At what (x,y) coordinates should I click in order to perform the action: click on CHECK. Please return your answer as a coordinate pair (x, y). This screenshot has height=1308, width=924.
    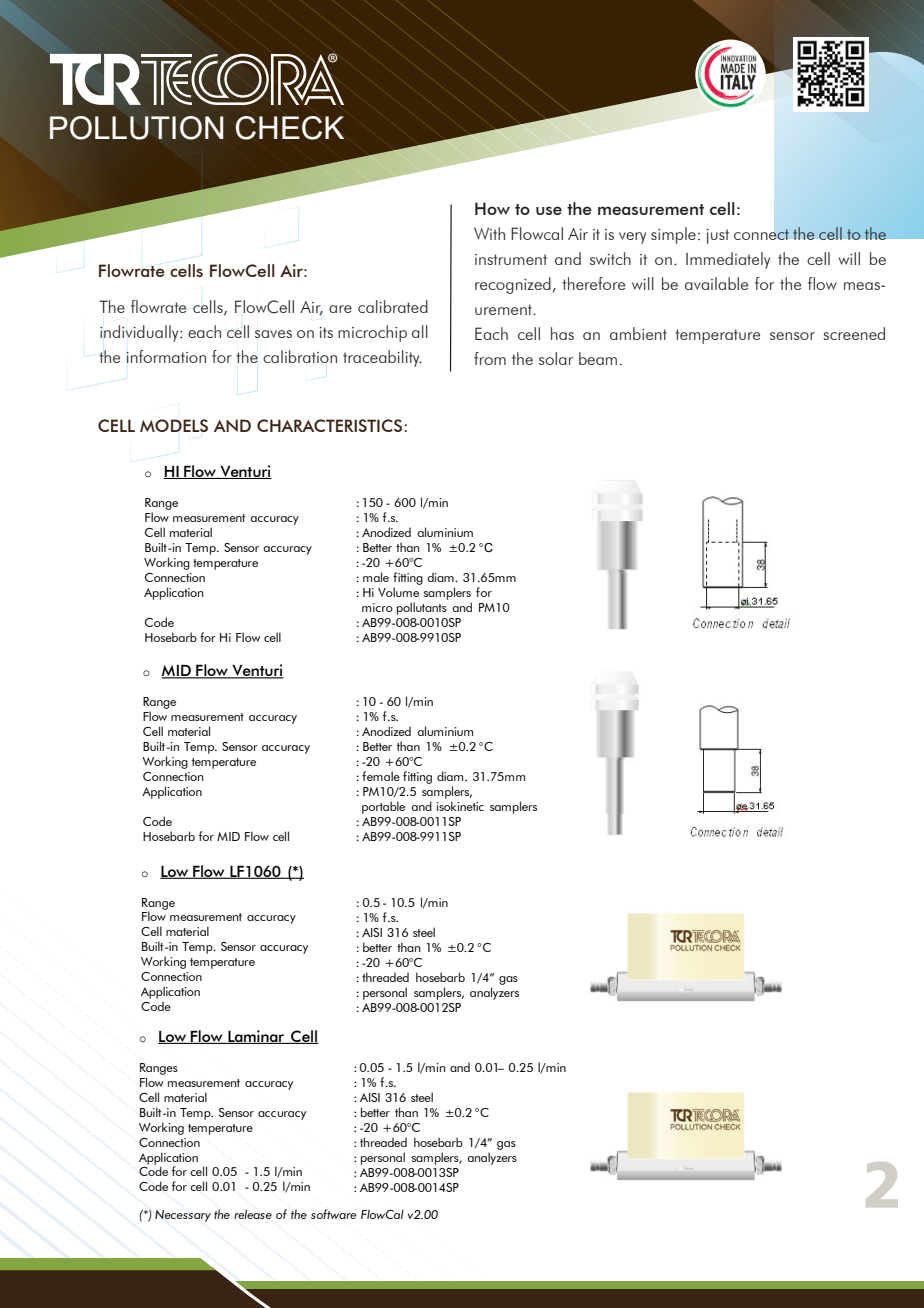
    Looking at the image, I should click on (289, 128).
